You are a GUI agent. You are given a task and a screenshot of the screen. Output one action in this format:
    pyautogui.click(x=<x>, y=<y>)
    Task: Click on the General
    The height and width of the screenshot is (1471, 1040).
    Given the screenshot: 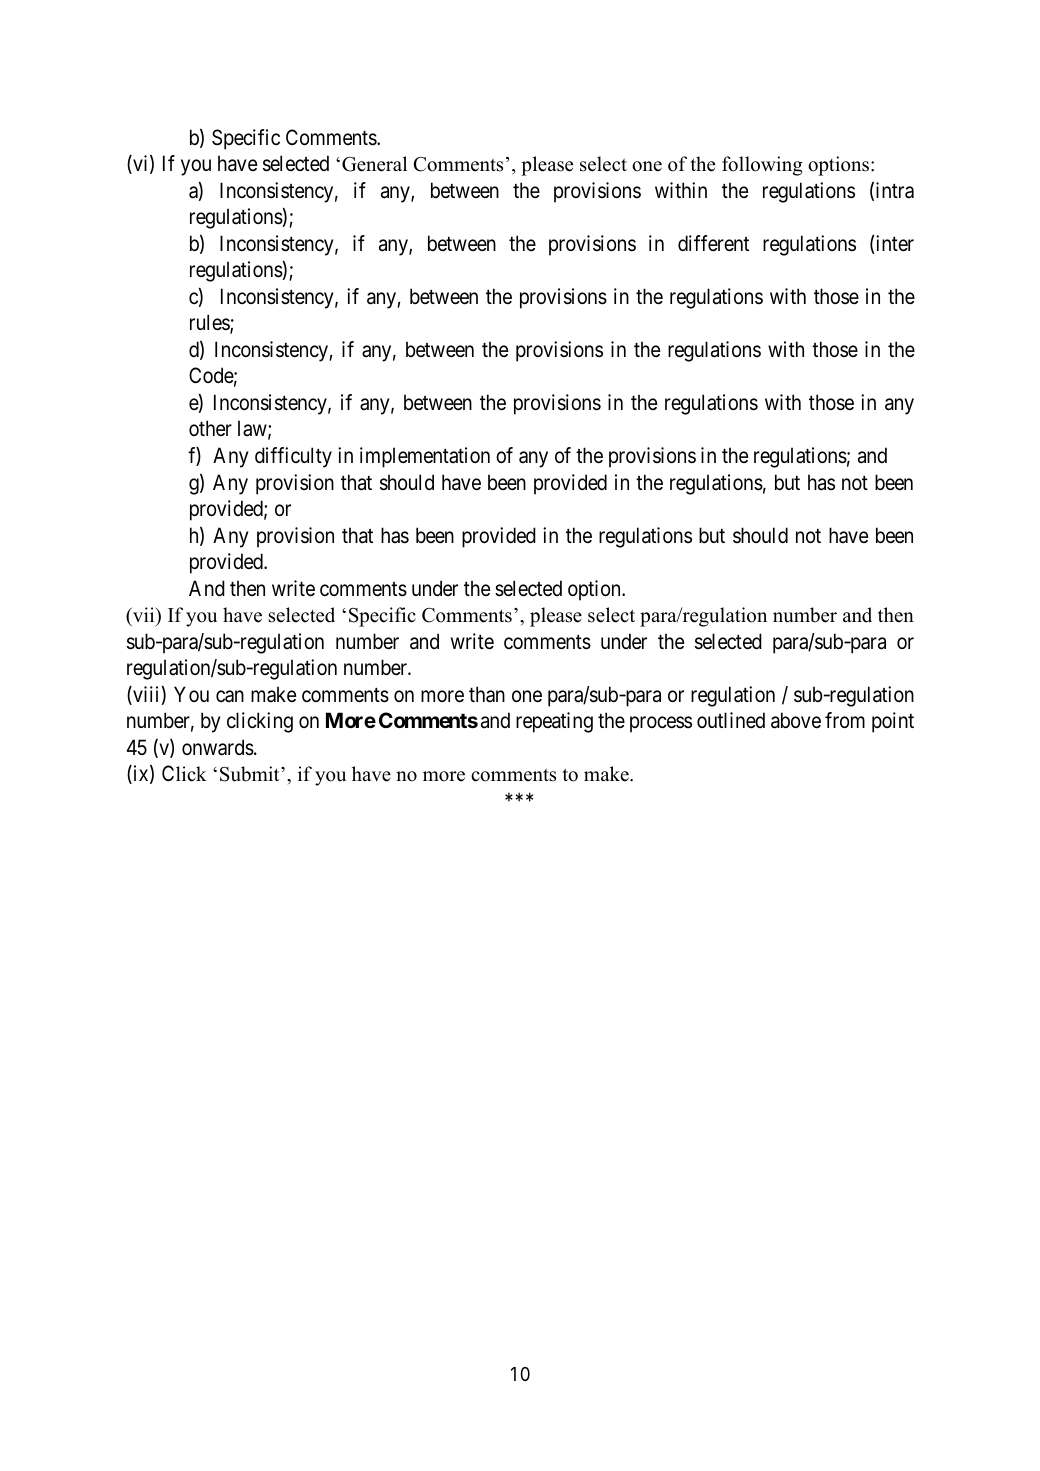 What is the action you would take?
    pyautogui.click(x=374, y=164)
